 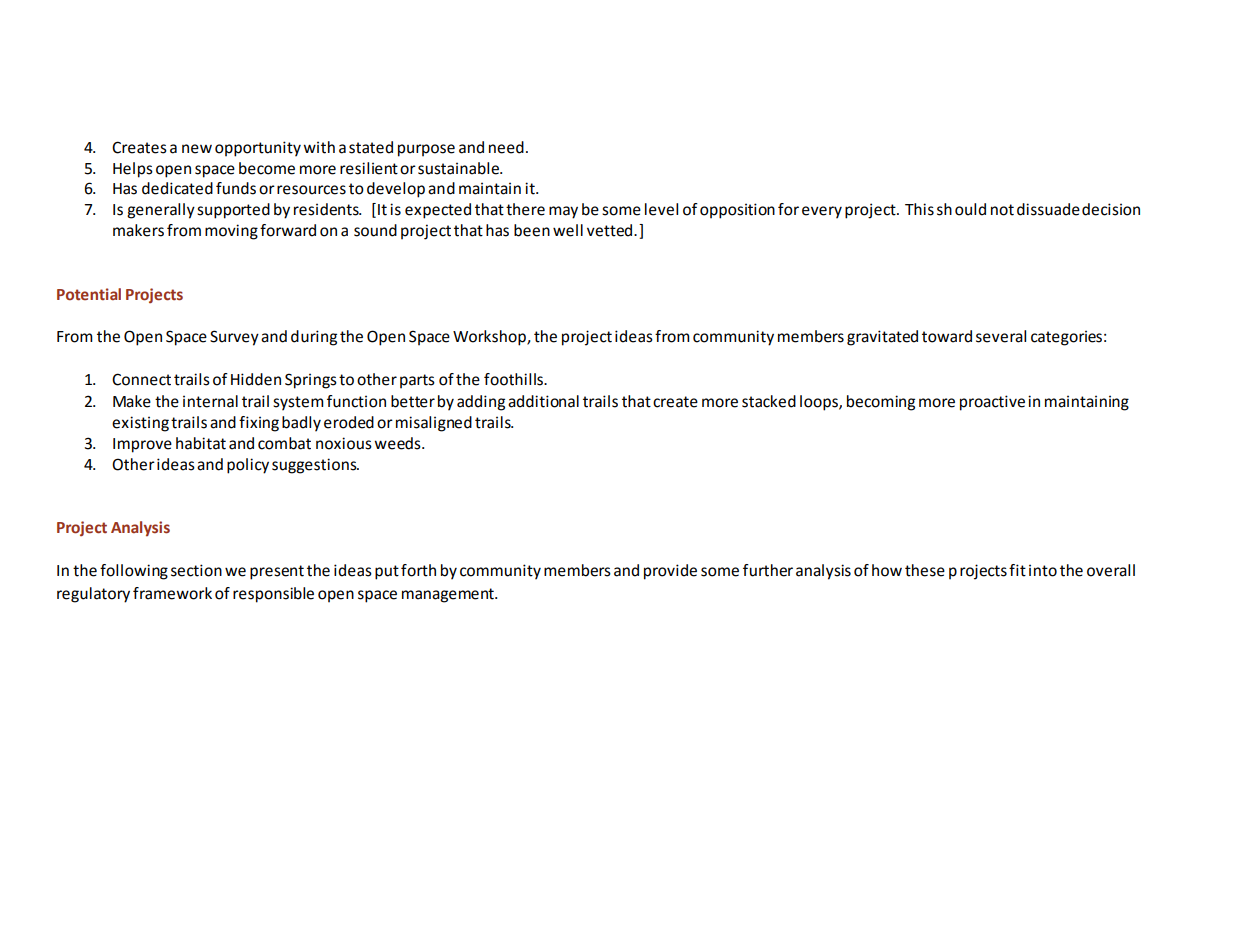 I want to click on provide, so click(x=670, y=572).
